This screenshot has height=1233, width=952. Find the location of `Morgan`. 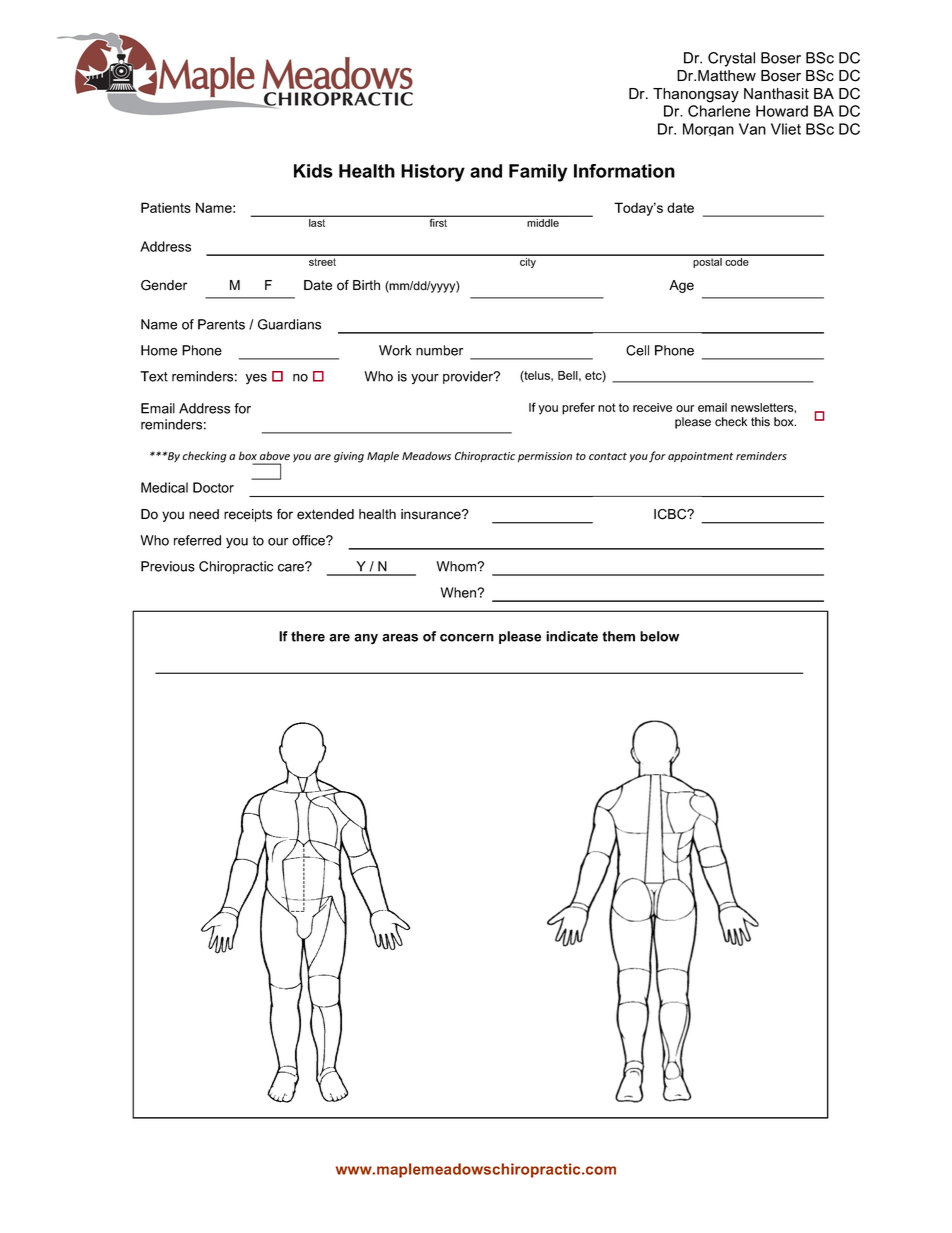

Morgan is located at coordinates (708, 129).
